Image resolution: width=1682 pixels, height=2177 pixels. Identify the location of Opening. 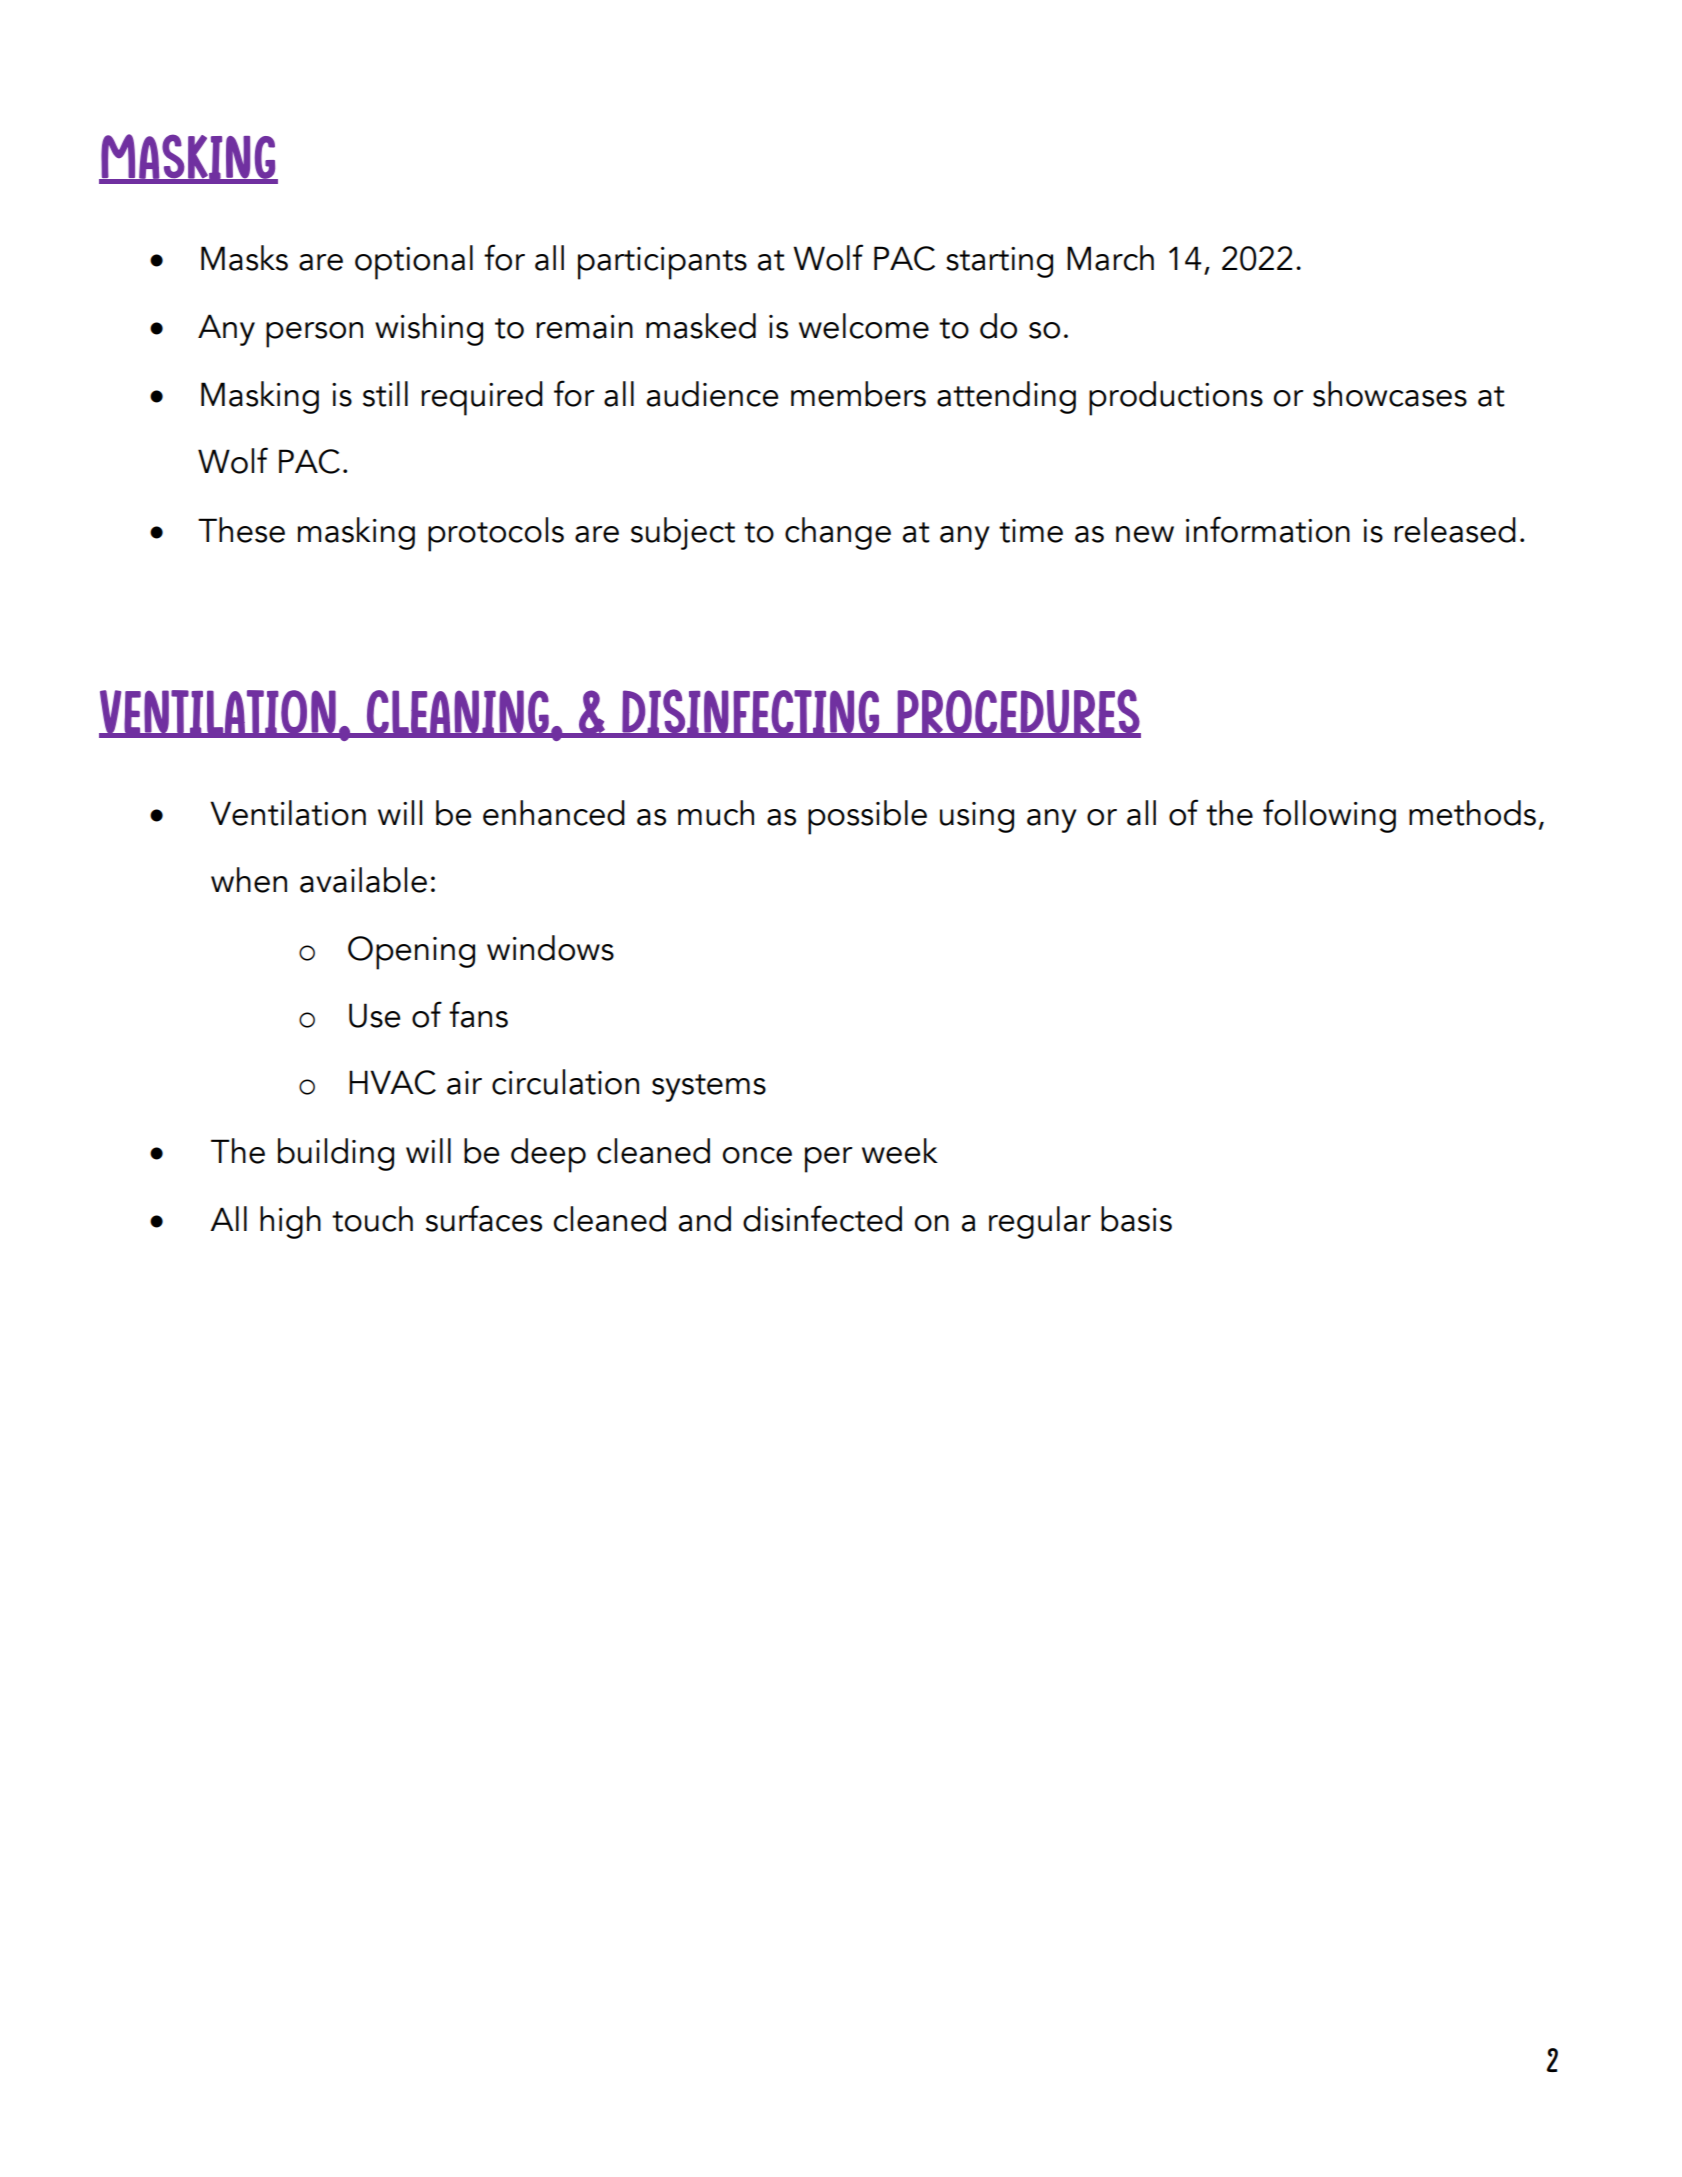
(411, 953).
